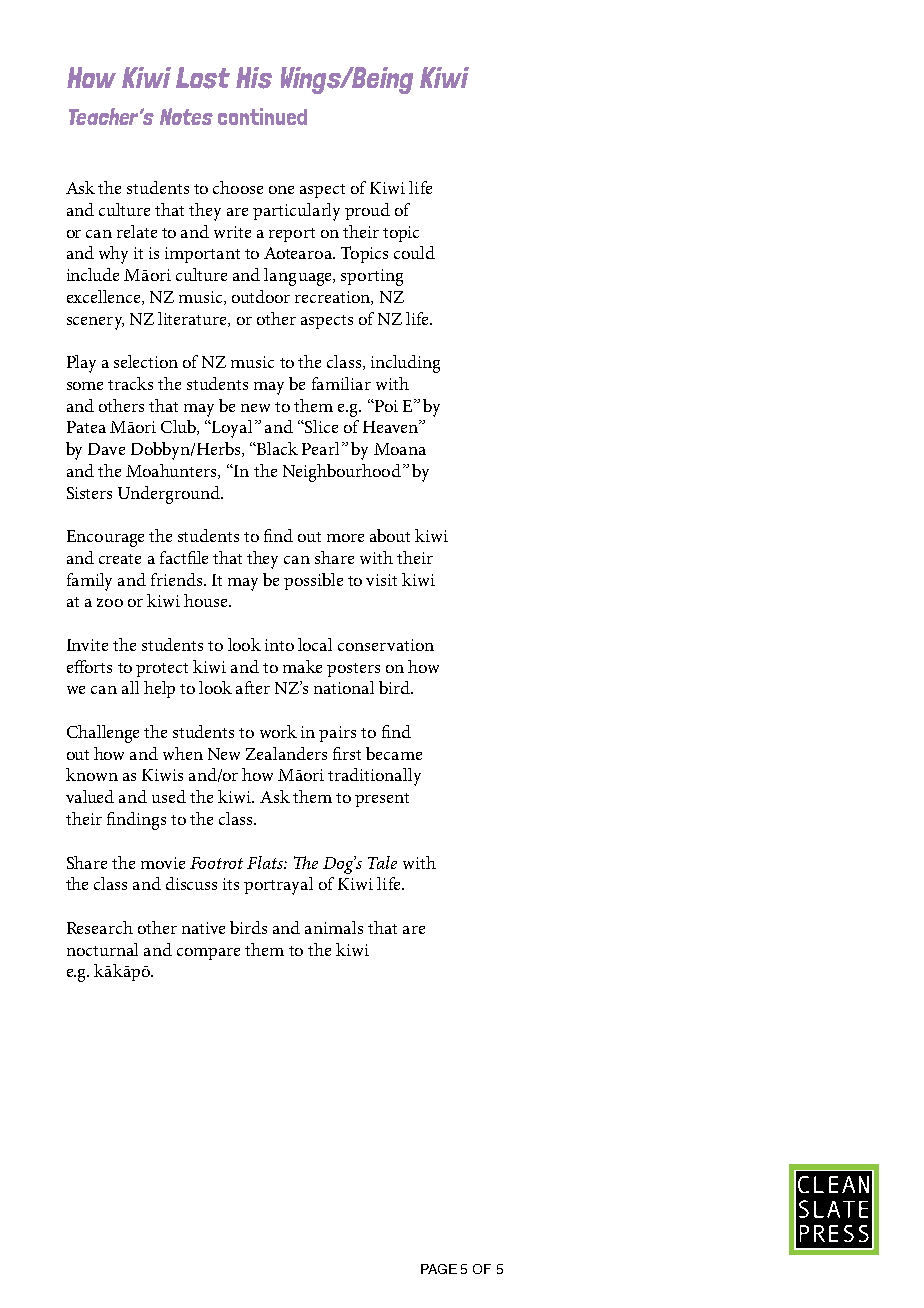 The image size is (924, 1308). Describe the element at coordinates (262, 116) in the document. I see `continued` at that location.
